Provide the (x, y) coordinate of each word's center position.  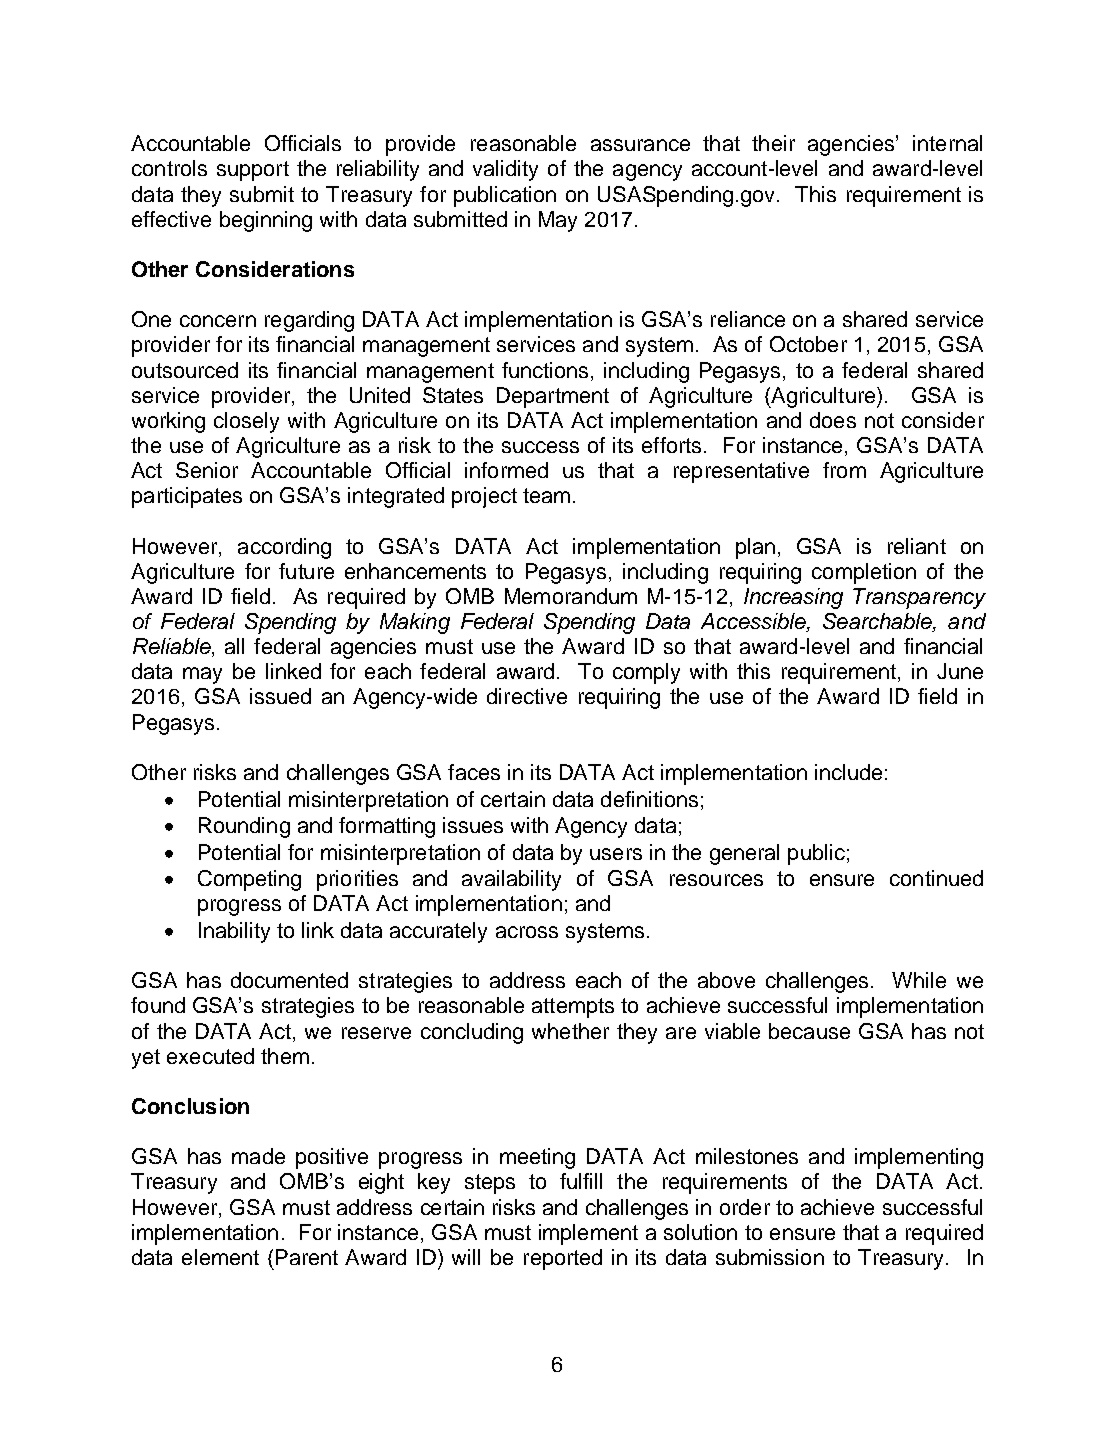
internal (947, 143)
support (253, 171)
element (220, 1257)
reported (563, 1259)
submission (770, 1257)
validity (505, 170)
